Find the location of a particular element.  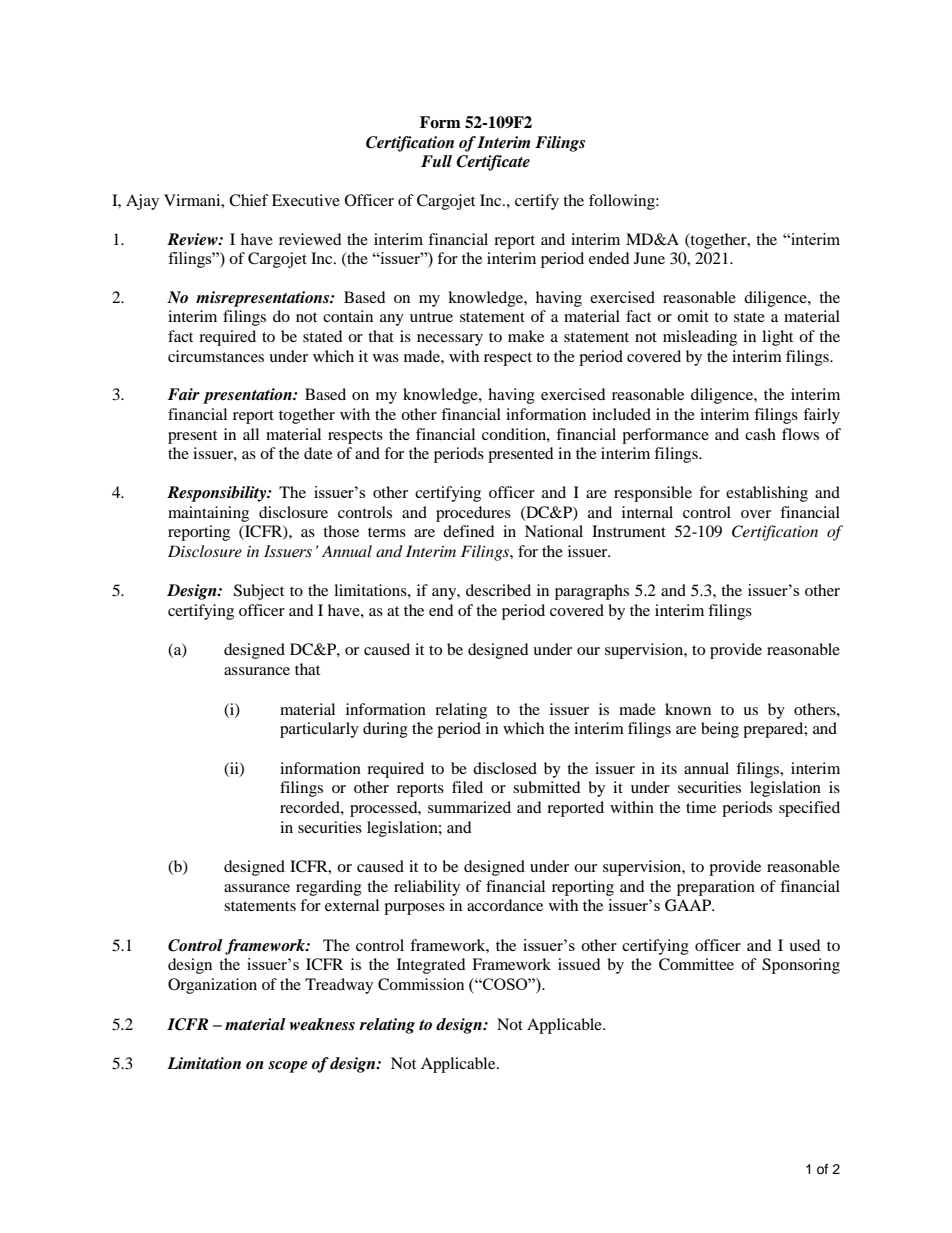

regarding is located at coordinates (329, 888).
